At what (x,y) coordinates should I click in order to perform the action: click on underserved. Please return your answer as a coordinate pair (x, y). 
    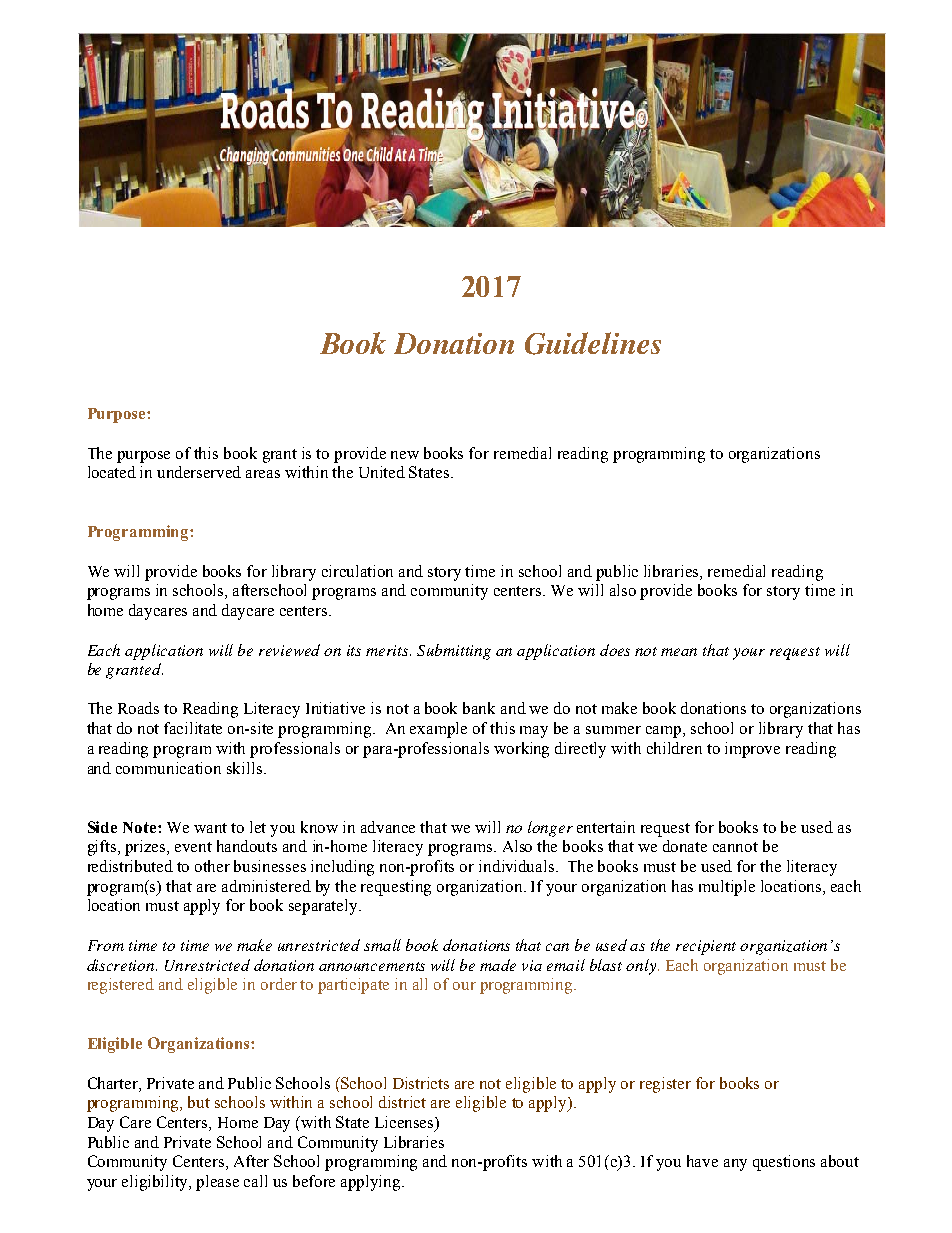
    Looking at the image, I should click on (199, 472).
